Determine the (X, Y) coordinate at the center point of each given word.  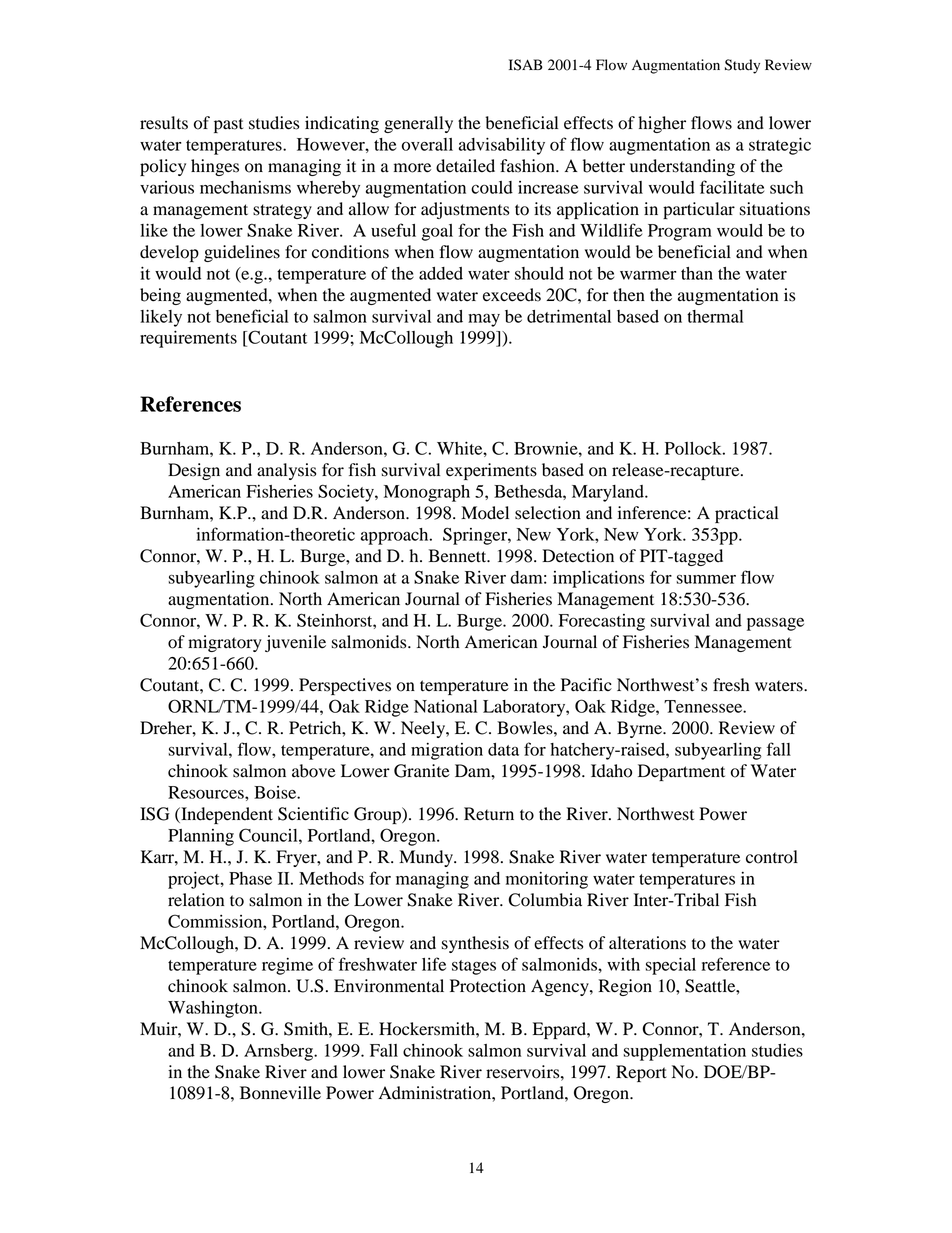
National (445, 706)
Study (742, 66)
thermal (715, 316)
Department (681, 772)
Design (194, 471)
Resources (207, 792)
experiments (491, 471)
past (228, 125)
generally (418, 124)
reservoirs (524, 1072)
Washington (214, 1009)
